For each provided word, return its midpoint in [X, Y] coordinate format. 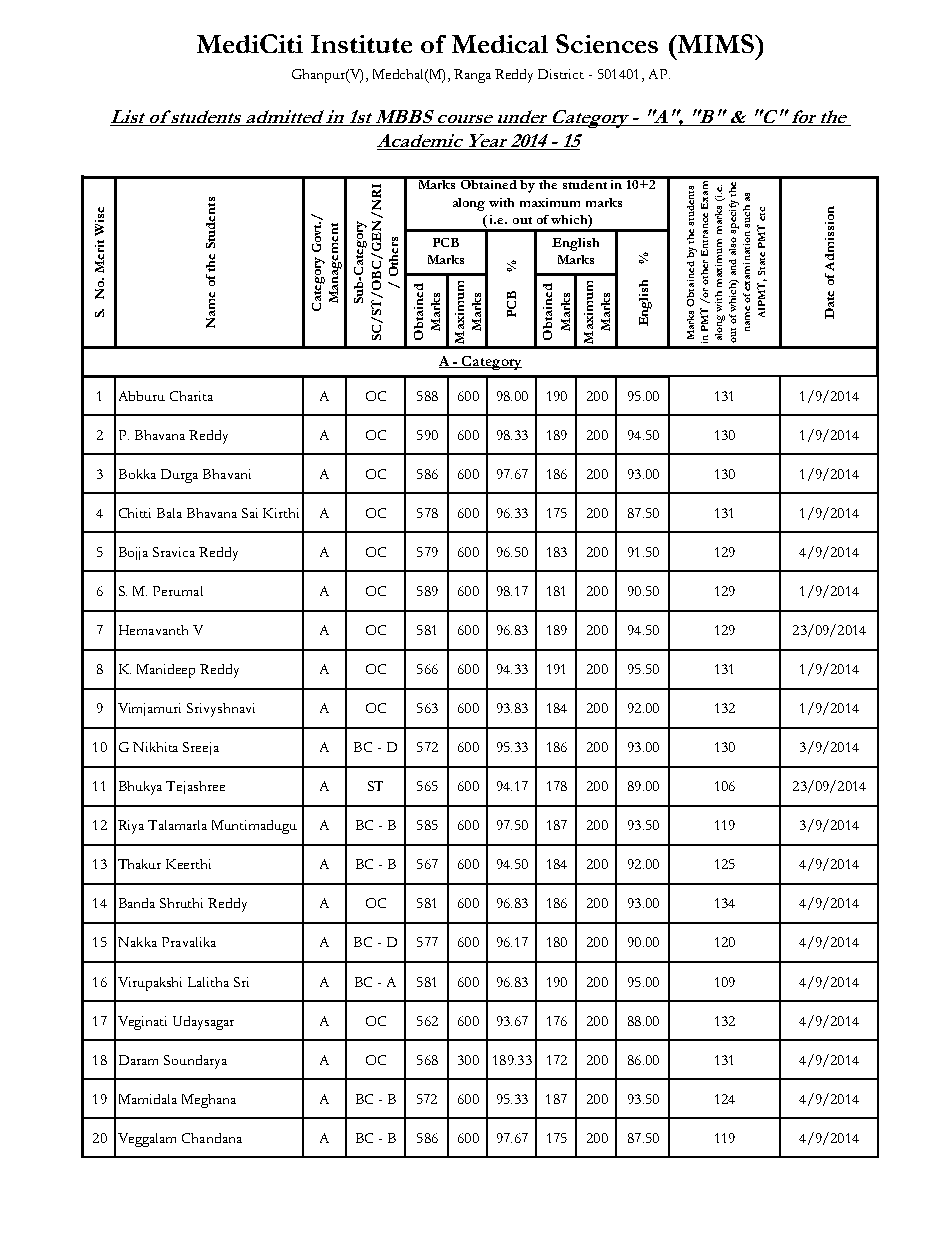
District [561, 74]
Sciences [607, 43]
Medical [500, 44]
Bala [169, 513]
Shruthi [181, 903]
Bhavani [227, 474]
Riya [131, 827]
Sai [250, 513]
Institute [361, 44]
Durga [179, 476]
